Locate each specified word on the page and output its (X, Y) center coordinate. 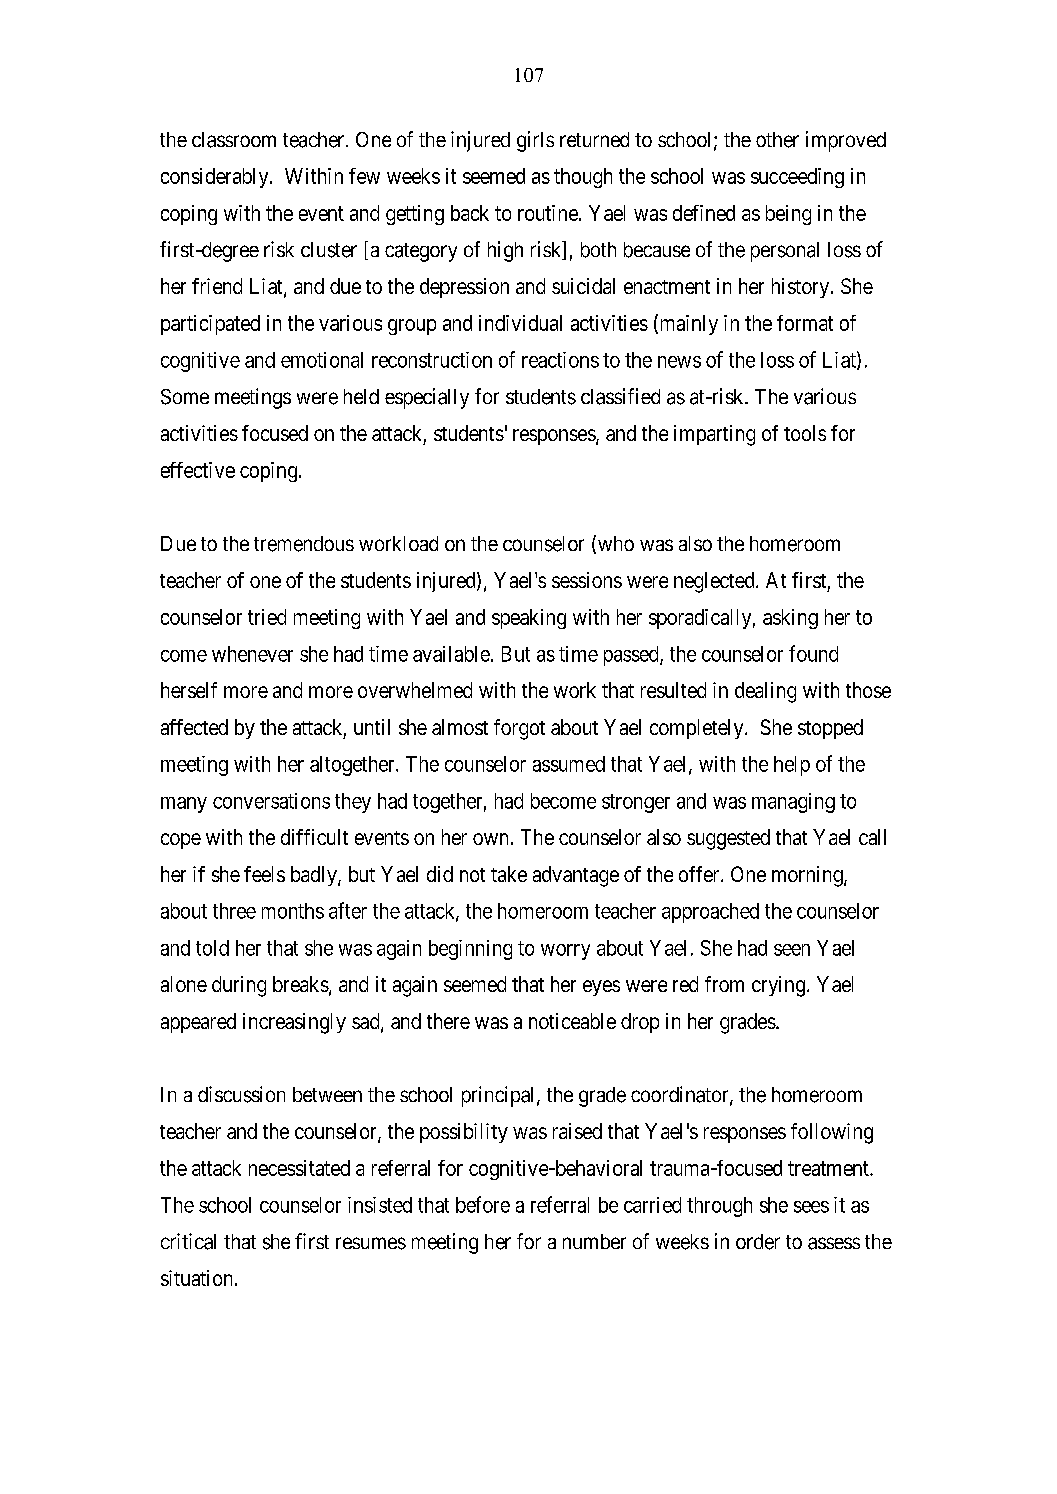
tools (805, 433)
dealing (765, 692)
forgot (519, 729)
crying (778, 986)
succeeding (797, 178)
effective (198, 470)
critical (188, 1241)
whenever (252, 654)
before (483, 1204)
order (758, 1242)
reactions (560, 360)
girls (535, 141)
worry (565, 952)
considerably (216, 178)
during (239, 986)
